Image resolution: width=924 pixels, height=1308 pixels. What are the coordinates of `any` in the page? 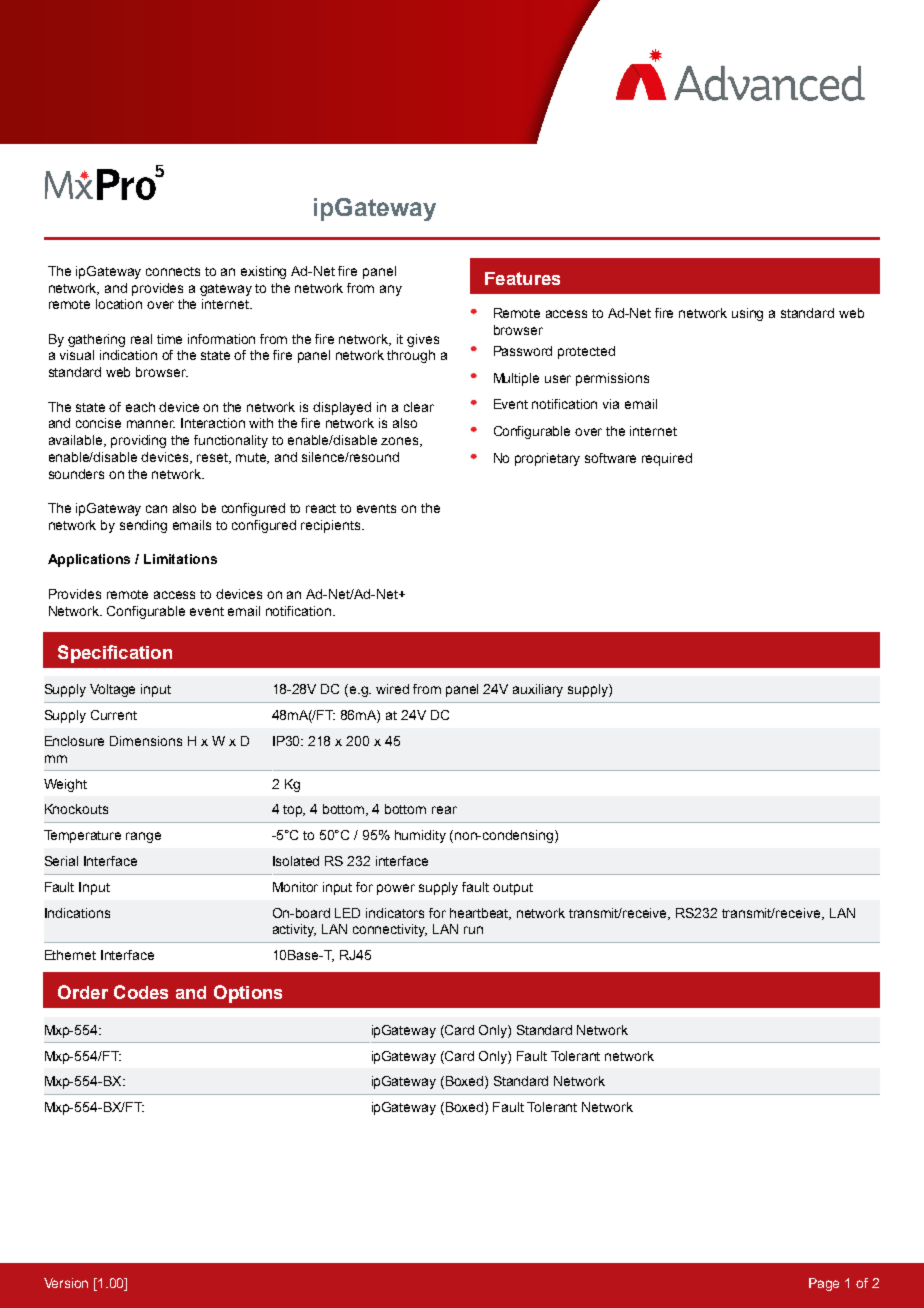 It's located at (391, 290).
